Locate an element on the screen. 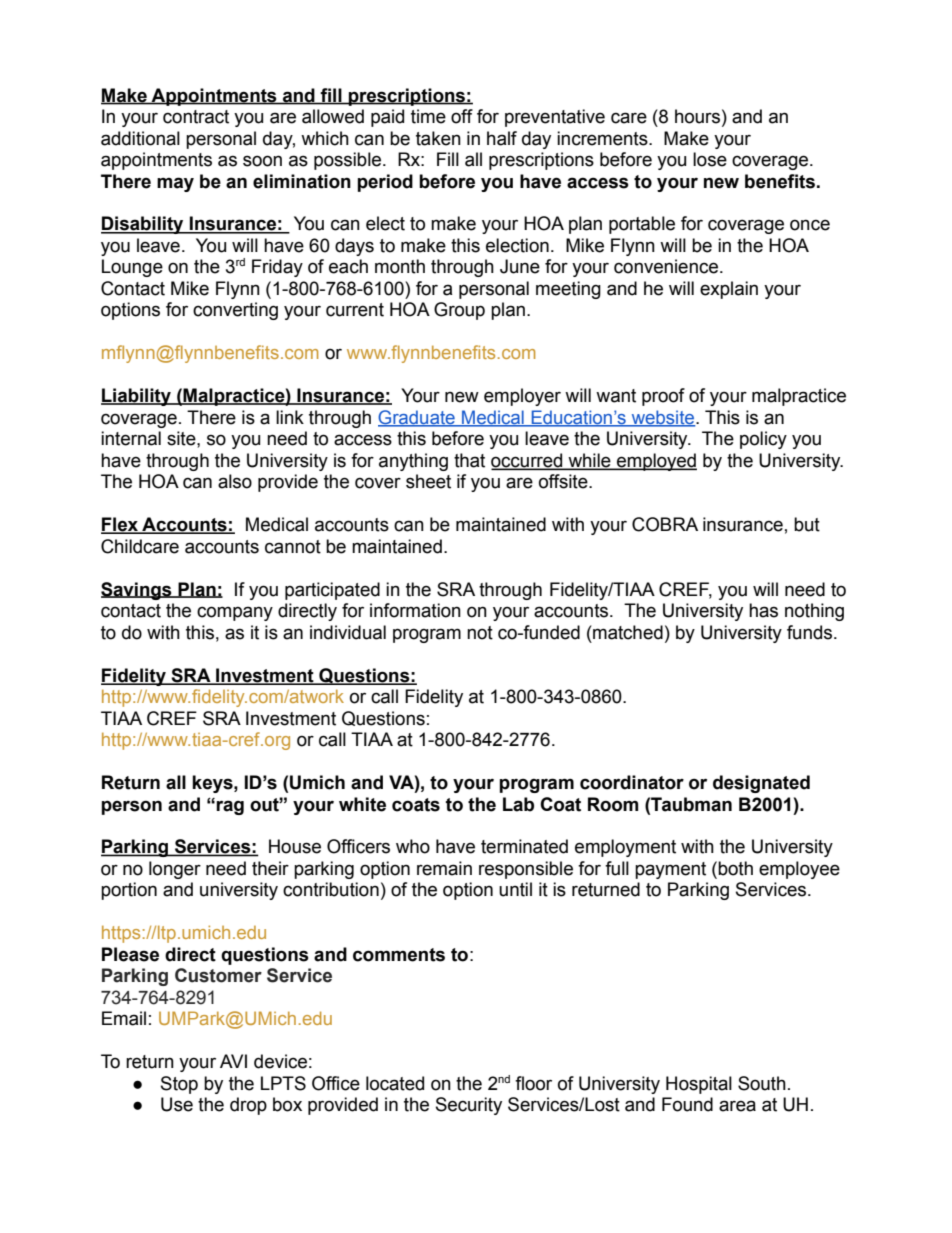 This screenshot has width=952, height=1233. Liability is located at coordinates (137, 397).
